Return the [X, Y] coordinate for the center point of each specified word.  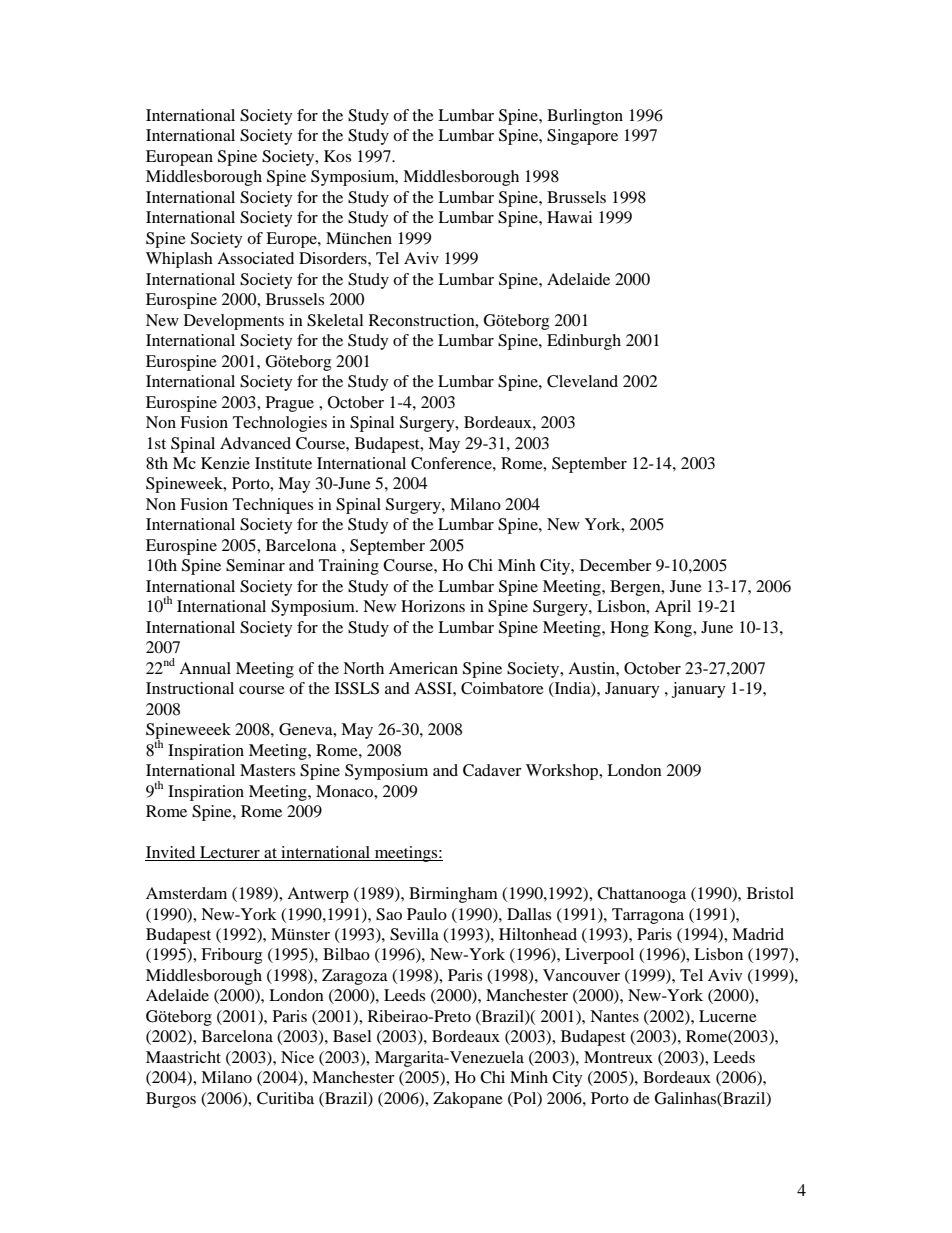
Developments [234, 322]
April [673, 608]
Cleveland [582, 381]
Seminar [255, 565]
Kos [337, 156]
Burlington [585, 117]
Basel [352, 1036]
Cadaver [492, 770]
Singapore [582, 137]
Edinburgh [584, 342]
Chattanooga [641, 895]
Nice [297, 1057]
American [423, 668]
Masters [267, 770]
